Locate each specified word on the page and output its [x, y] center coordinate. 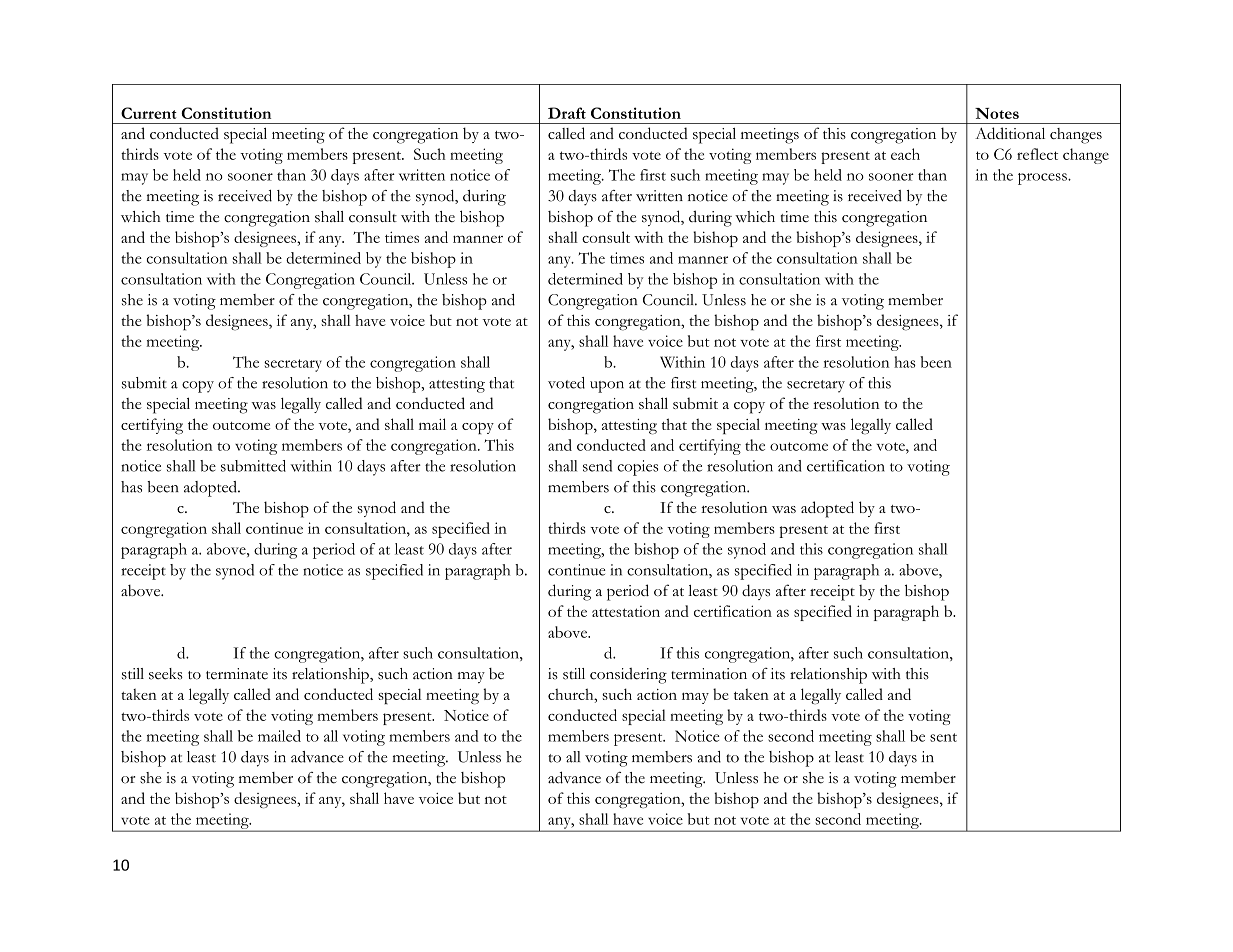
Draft [567, 113]
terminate [237, 674]
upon [607, 387]
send [597, 466]
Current [149, 113]
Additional [1010, 133]
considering [628, 676]
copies [637, 468]
